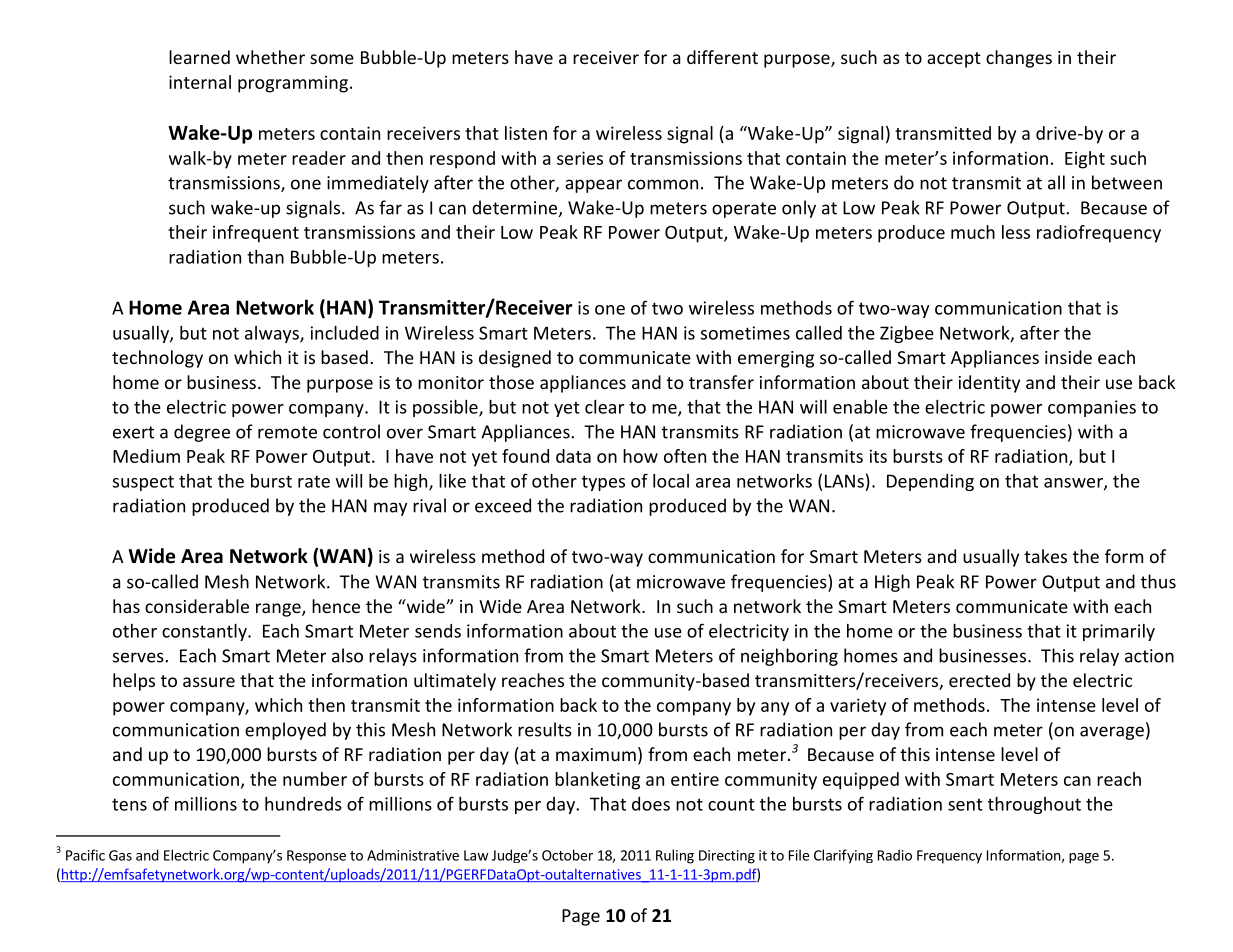 The image size is (1233, 952). Describe the element at coordinates (202, 433) in the image. I see `degree` at that location.
